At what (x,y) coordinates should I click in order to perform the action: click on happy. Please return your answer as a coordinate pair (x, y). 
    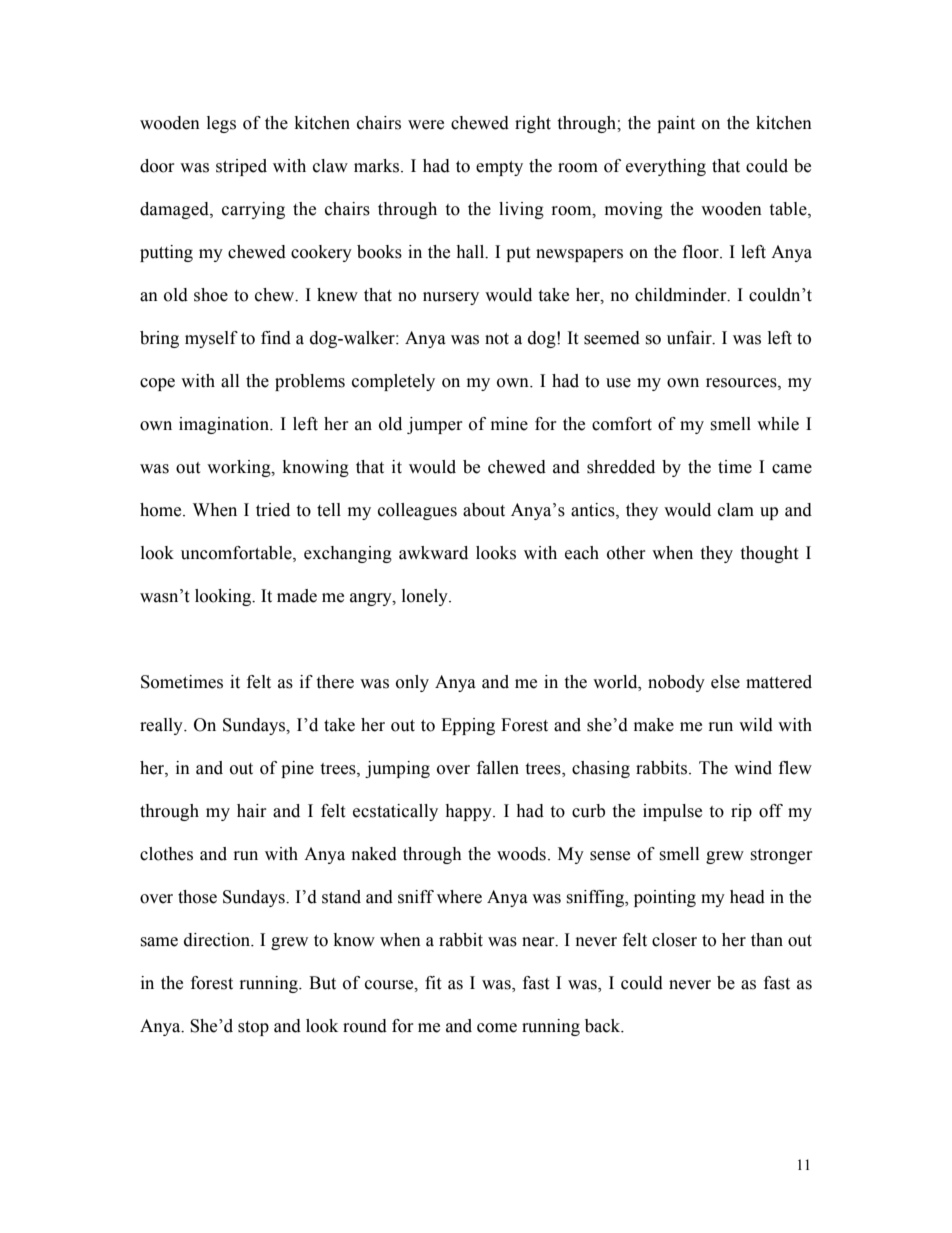
    Looking at the image, I should click on (469, 812).
